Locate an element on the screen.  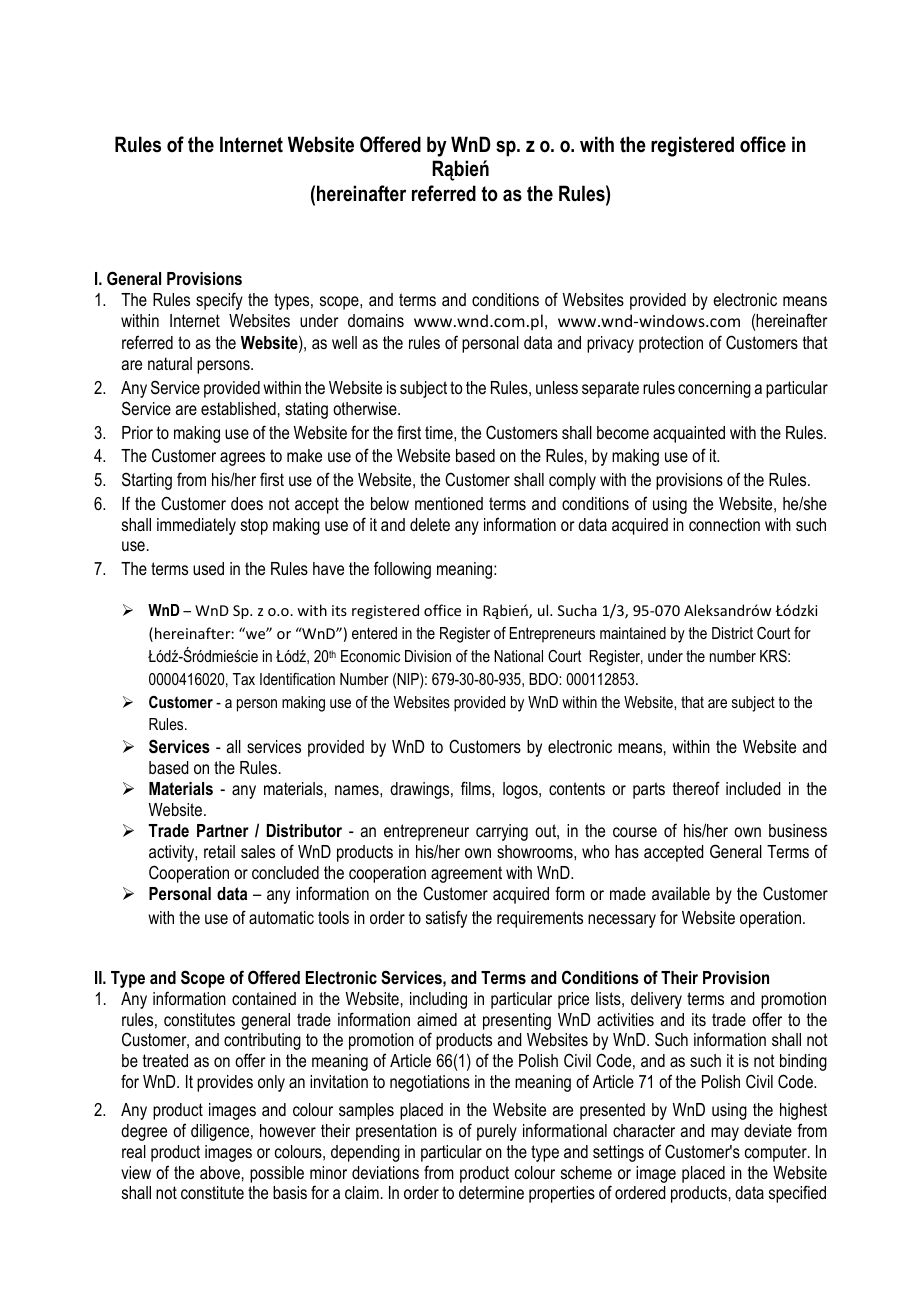
District is located at coordinates (732, 633).
